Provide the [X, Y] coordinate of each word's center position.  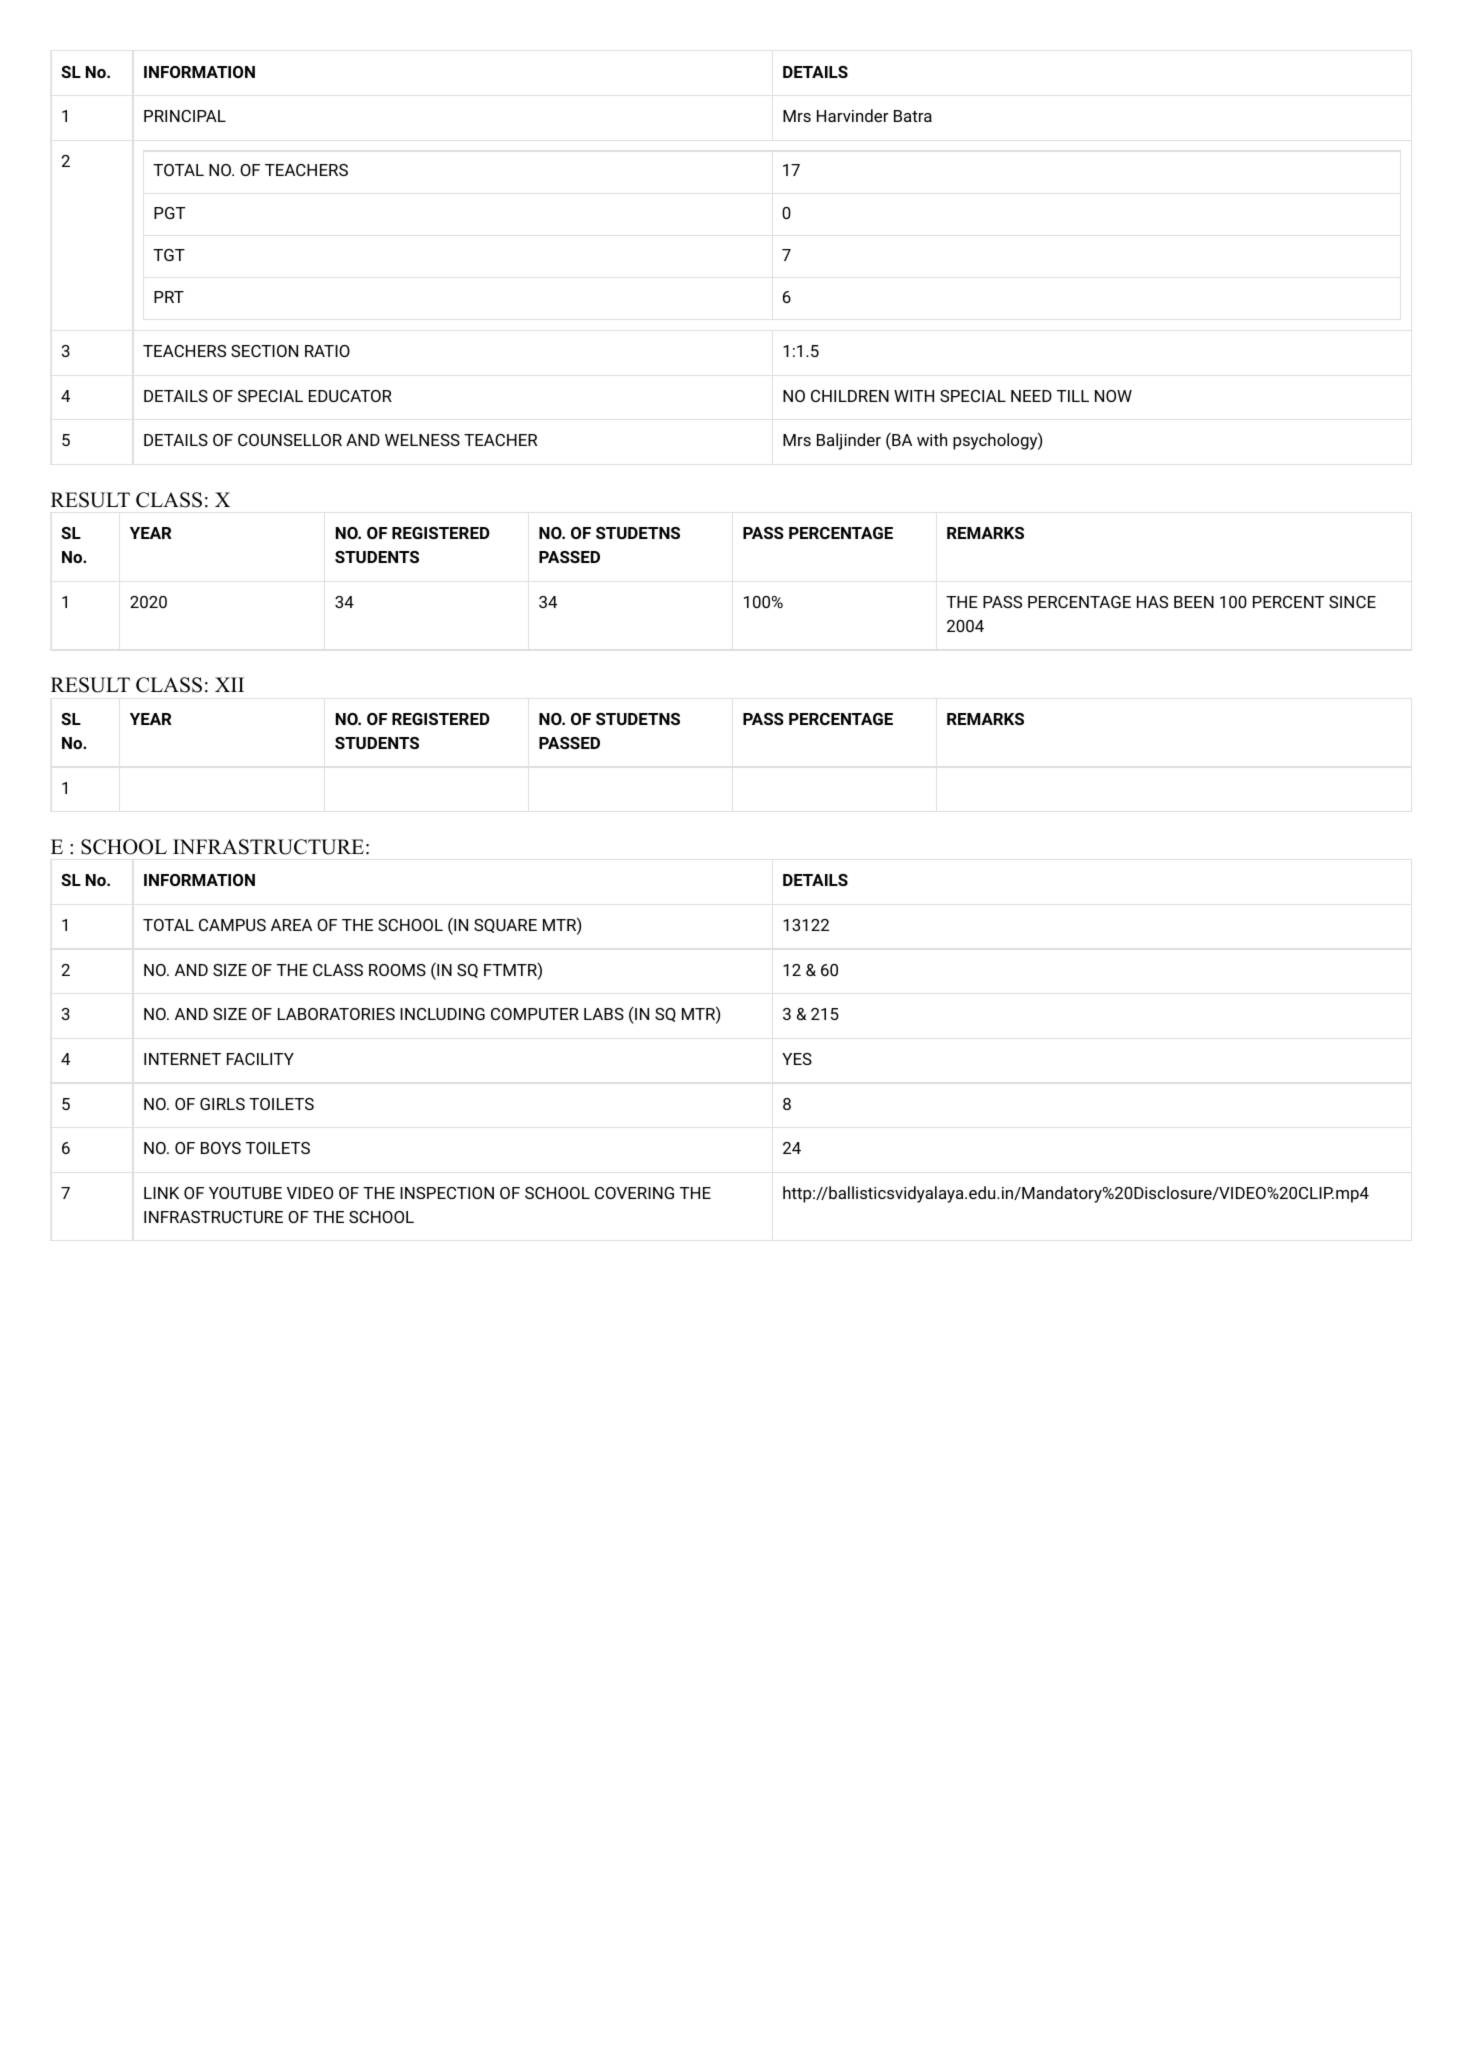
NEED [1031, 396]
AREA [291, 925]
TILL [1073, 396]
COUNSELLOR [290, 440]
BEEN [1194, 602]
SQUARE [505, 926]
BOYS [221, 1148]
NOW [1113, 396]
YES [797, 1059]
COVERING [634, 1193]
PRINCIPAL [185, 116]
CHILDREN [850, 396]
